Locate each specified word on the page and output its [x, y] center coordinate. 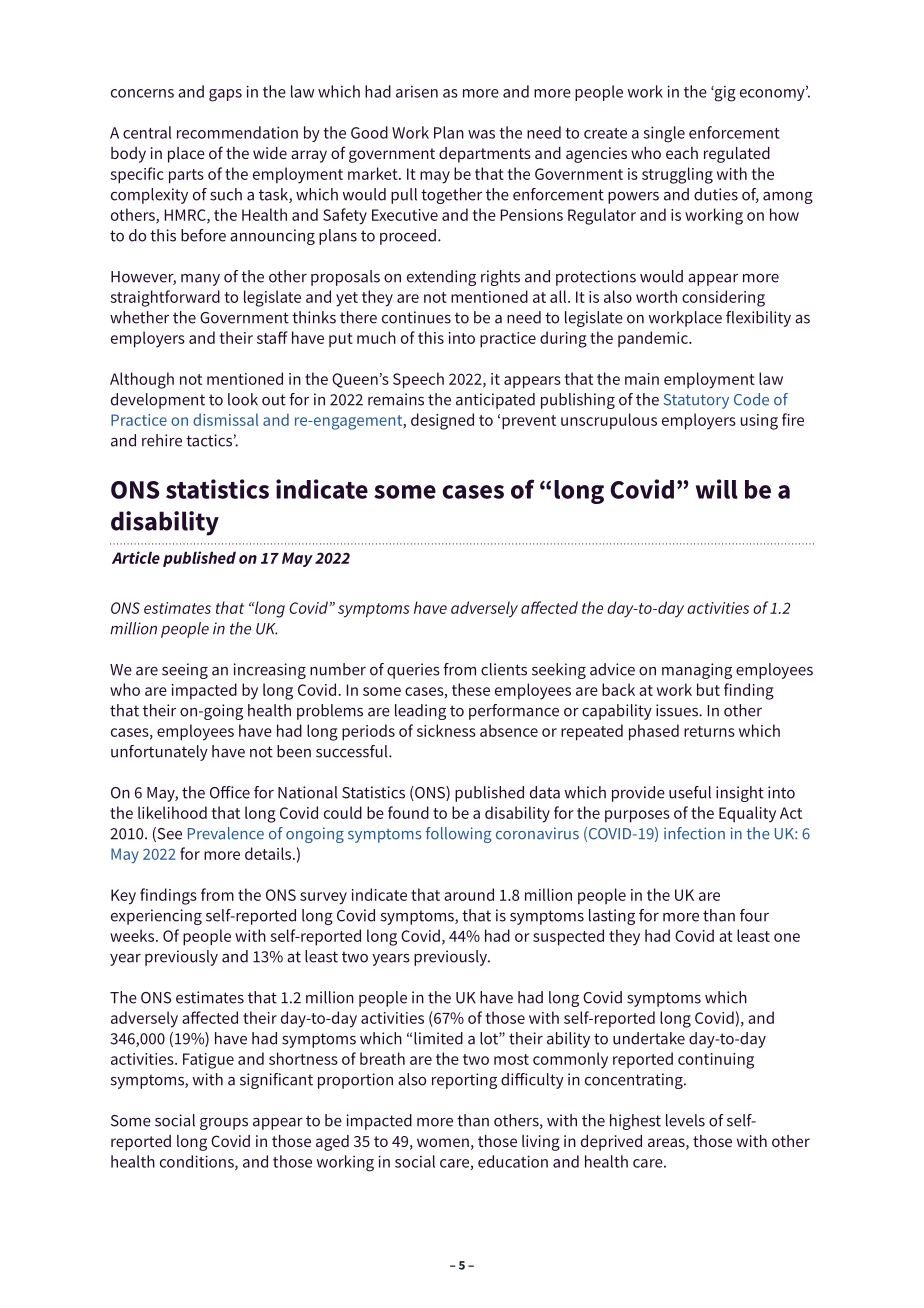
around [469, 894]
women [443, 1142]
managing [697, 671]
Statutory [696, 401]
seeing [185, 671]
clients [504, 669]
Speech [418, 380]
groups [224, 1123]
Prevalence [226, 833]
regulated [737, 155]
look [243, 399]
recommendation [237, 132]
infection [694, 833]
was [481, 134]
